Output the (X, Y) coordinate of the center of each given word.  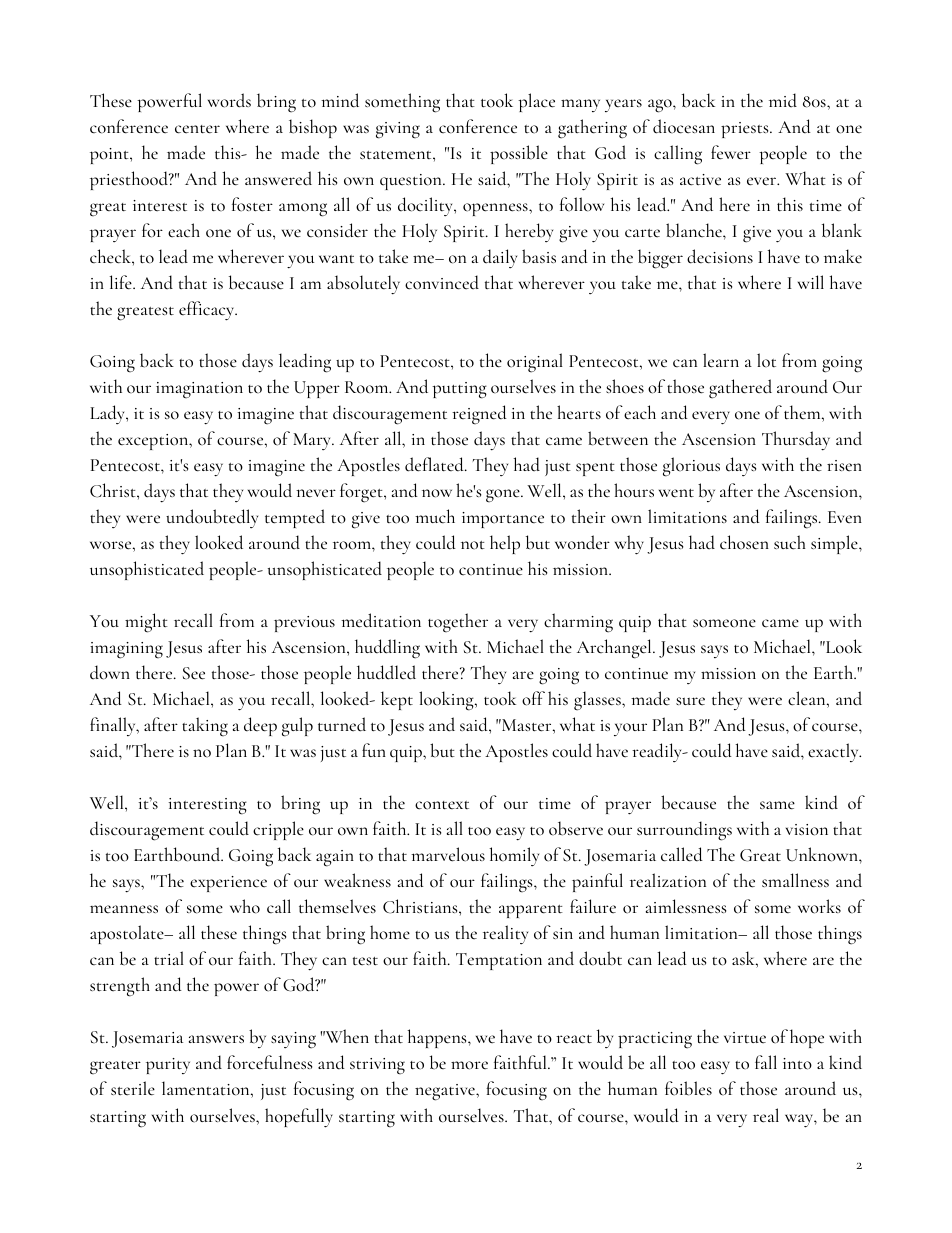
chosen (744, 542)
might (146, 623)
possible (519, 154)
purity (168, 1066)
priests (746, 130)
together (458, 623)
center (197, 129)
